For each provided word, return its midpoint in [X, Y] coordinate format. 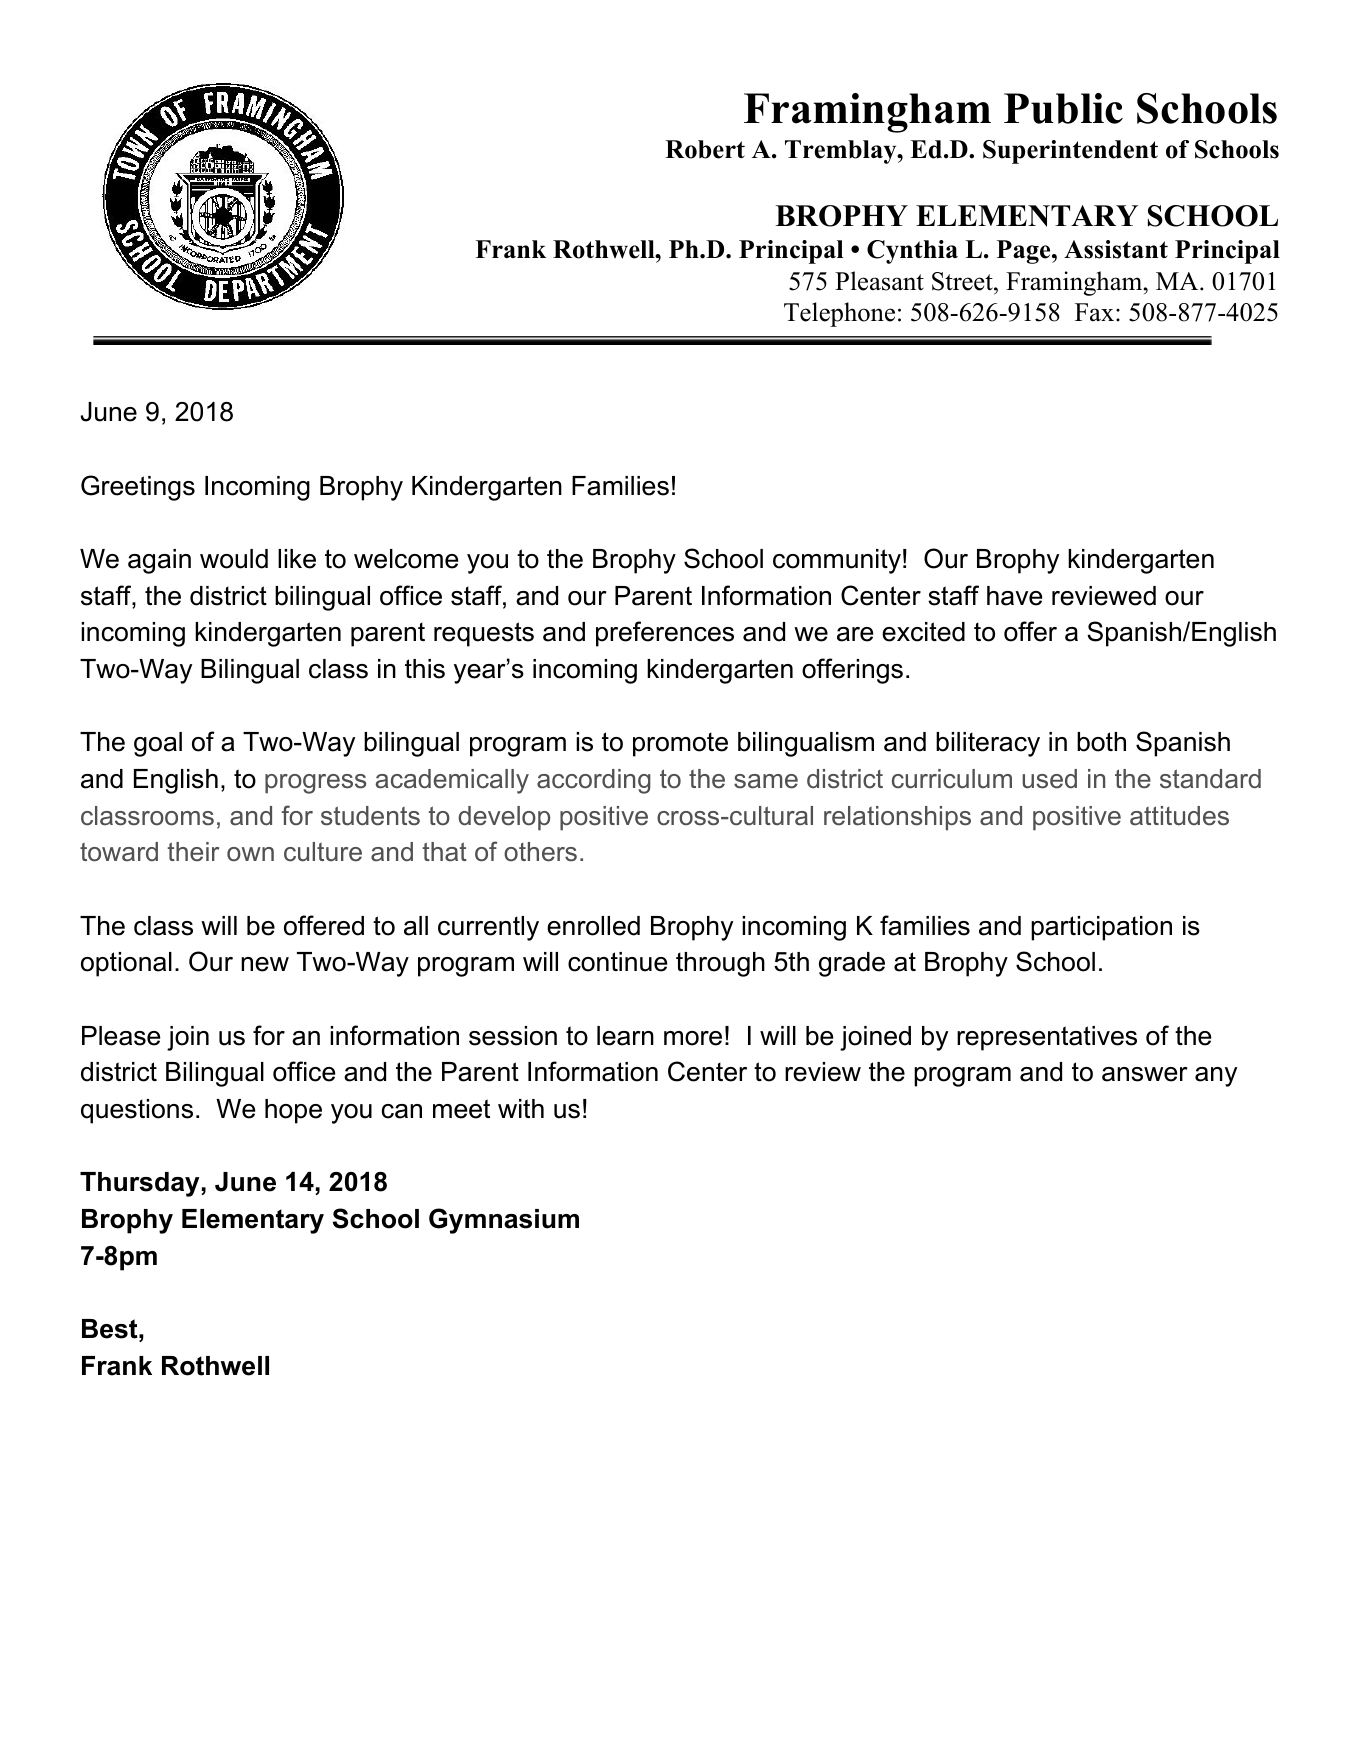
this [425, 669]
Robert [705, 149]
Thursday [140, 1184]
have [1014, 596]
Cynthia [912, 252]
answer [1145, 1074]
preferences [665, 634]
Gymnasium [504, 1221]
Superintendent [1070, 152]
